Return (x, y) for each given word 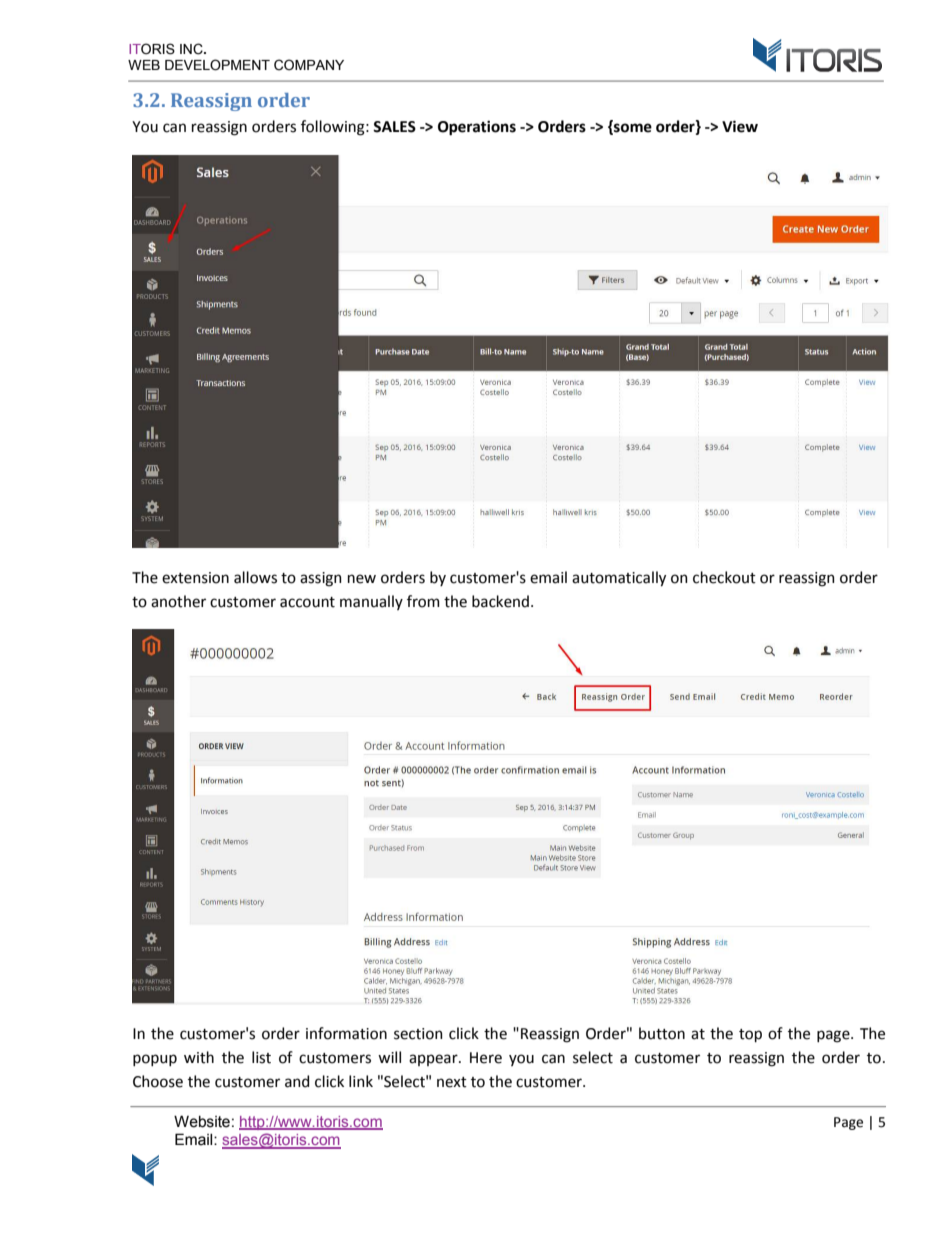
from (423, 601)
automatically (619, 579)
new (362, 579)
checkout (724, 577)
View (740, 126)
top (750, 1035)
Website (202, 1121)
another (178, 601)
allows (255, 577)
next (452, 1082)
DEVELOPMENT (217, 65)
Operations (477, 128)
